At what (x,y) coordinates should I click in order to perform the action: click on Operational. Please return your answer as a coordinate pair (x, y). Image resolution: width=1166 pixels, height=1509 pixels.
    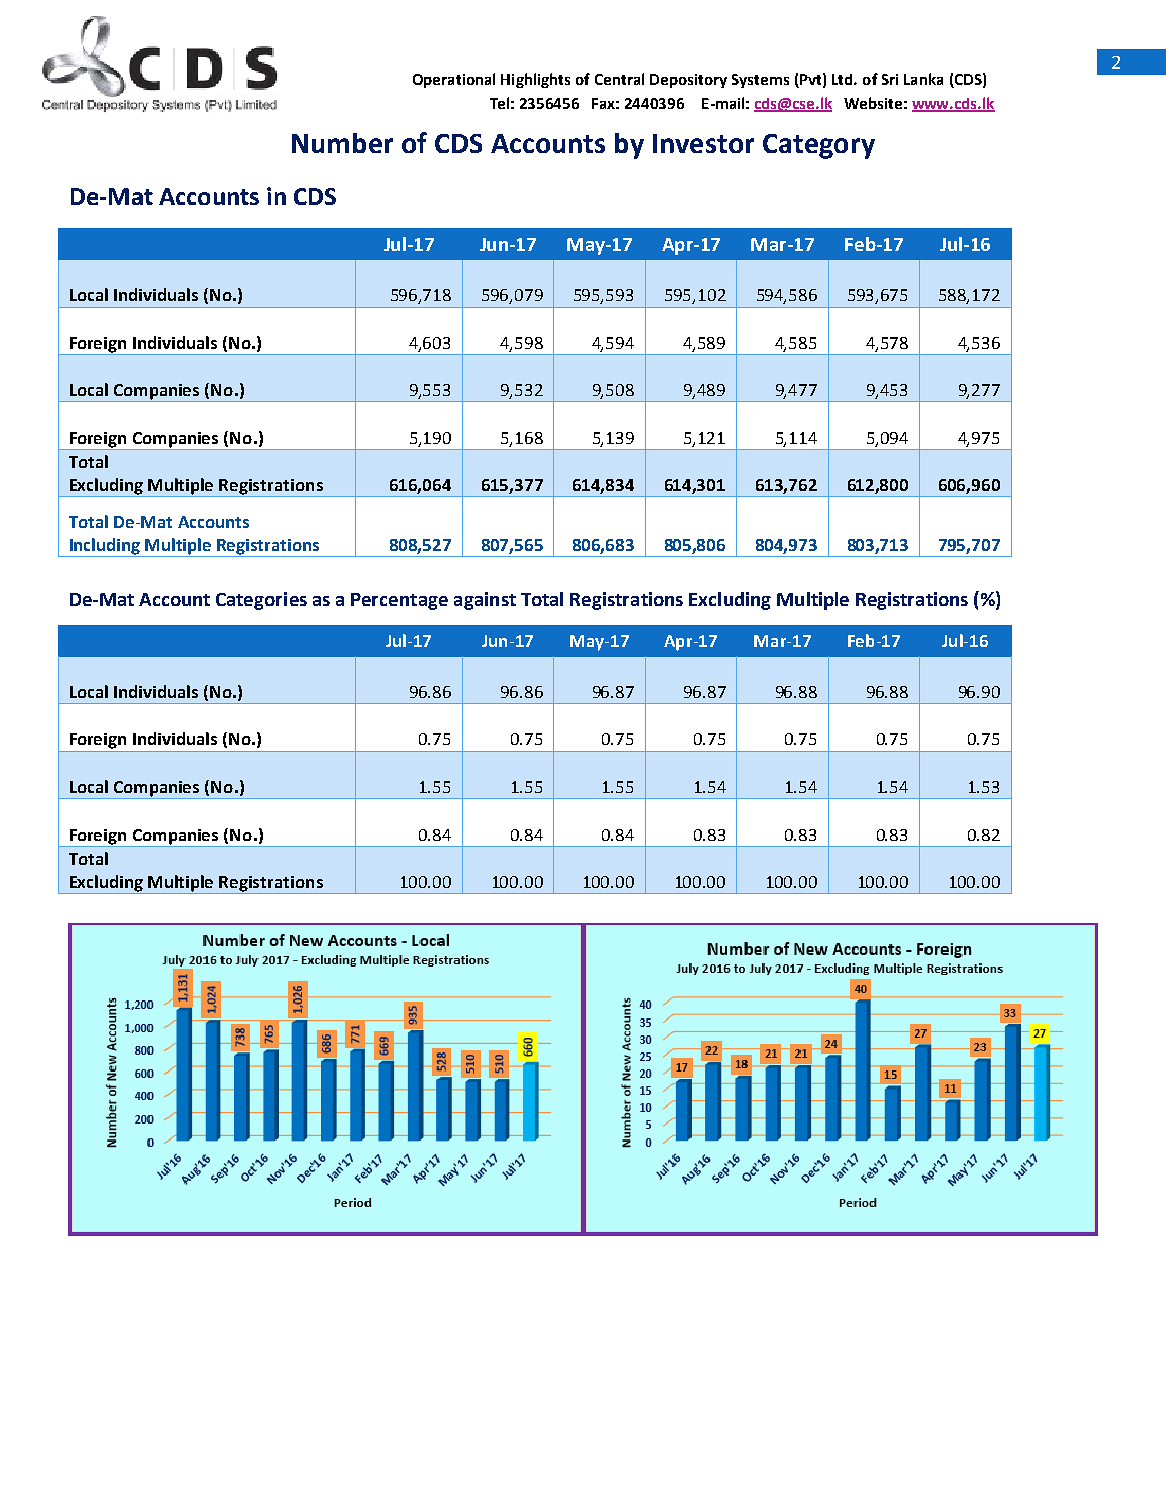
    Looking at the image, I should click on (454, 80).
